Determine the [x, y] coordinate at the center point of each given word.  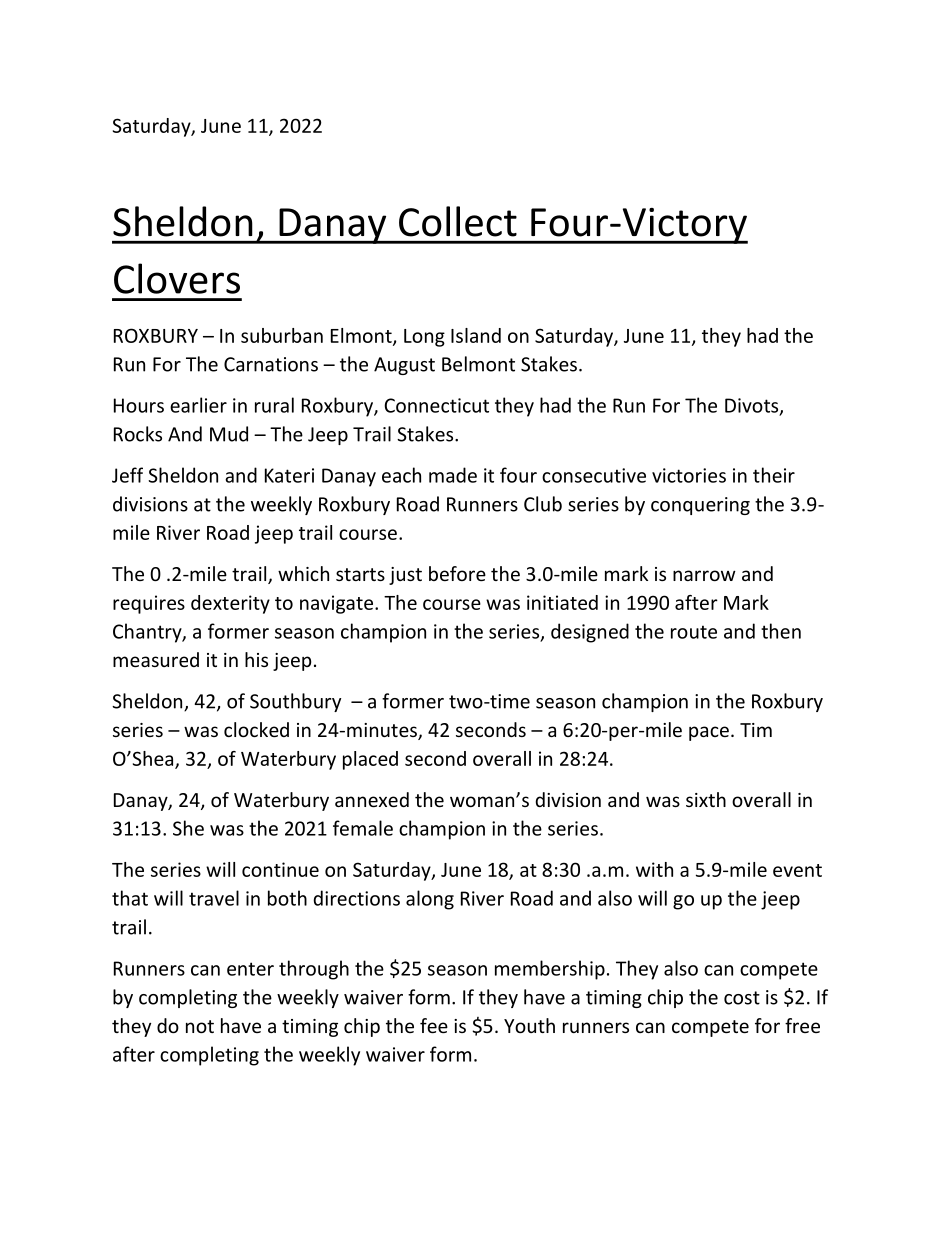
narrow [704, 575]
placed [370, 760]
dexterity [230, 604]
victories [689, 475]
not [200, 1026]
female [363, 828]
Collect [458, 221]
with [654, 869]
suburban [282, 335]
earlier [198, 405]
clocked [256, 729]
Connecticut [436, 405]
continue [280, 869]
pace [709, 733]
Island [476, 335]
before [457, 573]
